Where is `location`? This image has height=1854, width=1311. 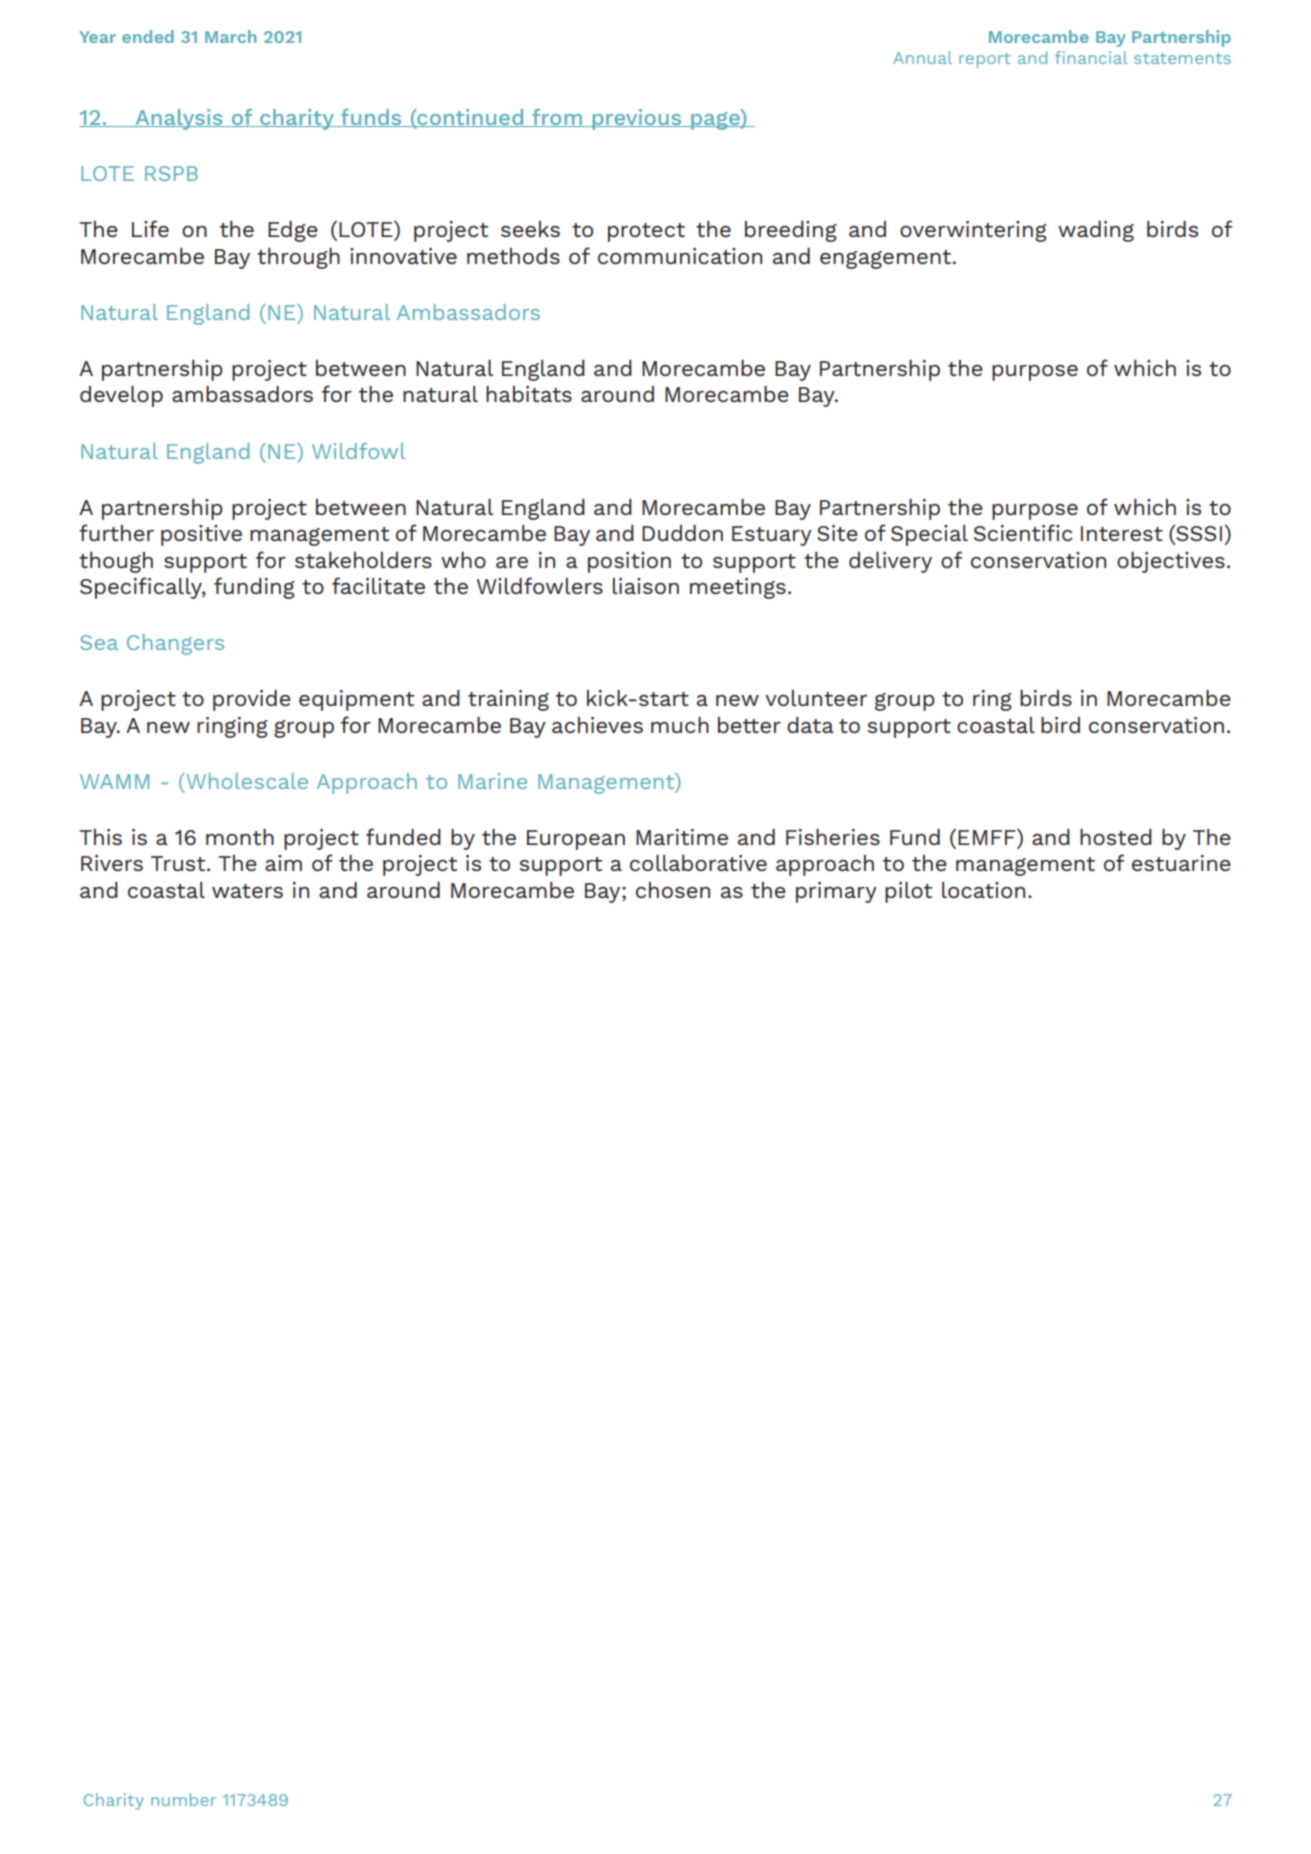 location is located at coordinates (983, 890).
